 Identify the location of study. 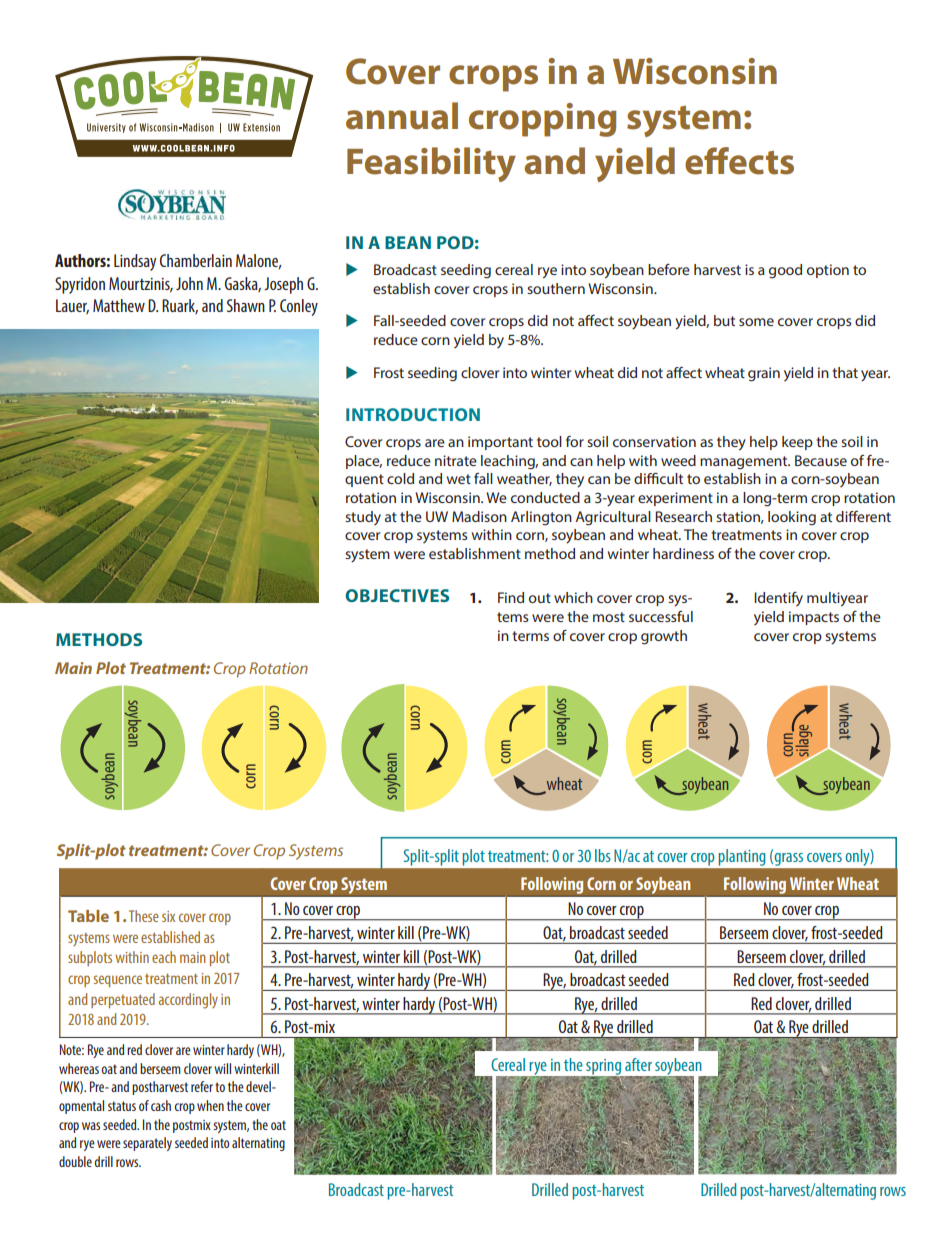
(363, 518).
